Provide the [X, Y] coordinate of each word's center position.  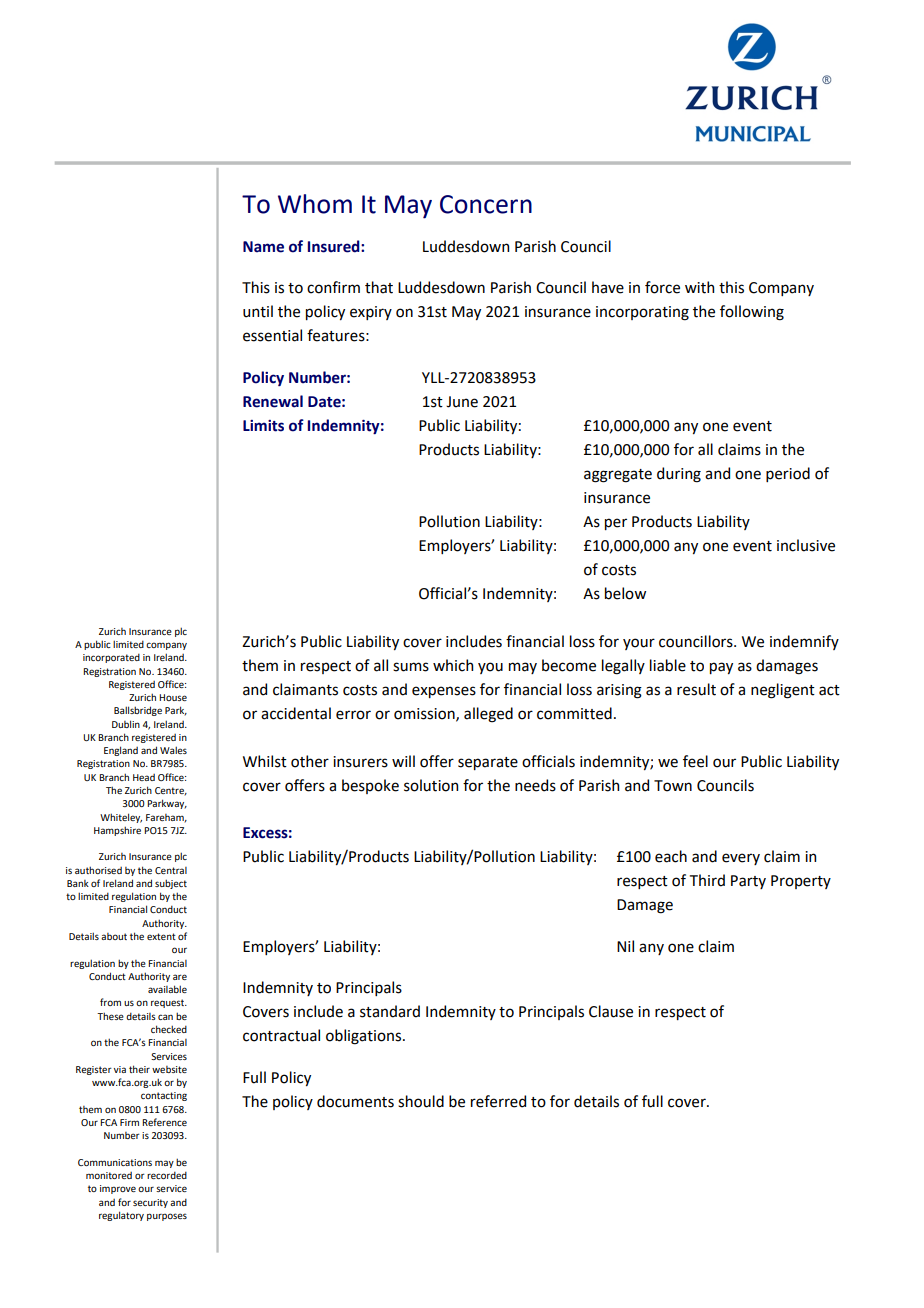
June [462, 402]
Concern [486, 204]
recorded [167, 1175]
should [421, 1101]
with [699, 287]
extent [161, 936]
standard [390, 1011]
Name [263, 247]
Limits [263, 426]
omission [425, 714]
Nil [625, 946]
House [173, 697]
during [679, 475]
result [696, 689]
